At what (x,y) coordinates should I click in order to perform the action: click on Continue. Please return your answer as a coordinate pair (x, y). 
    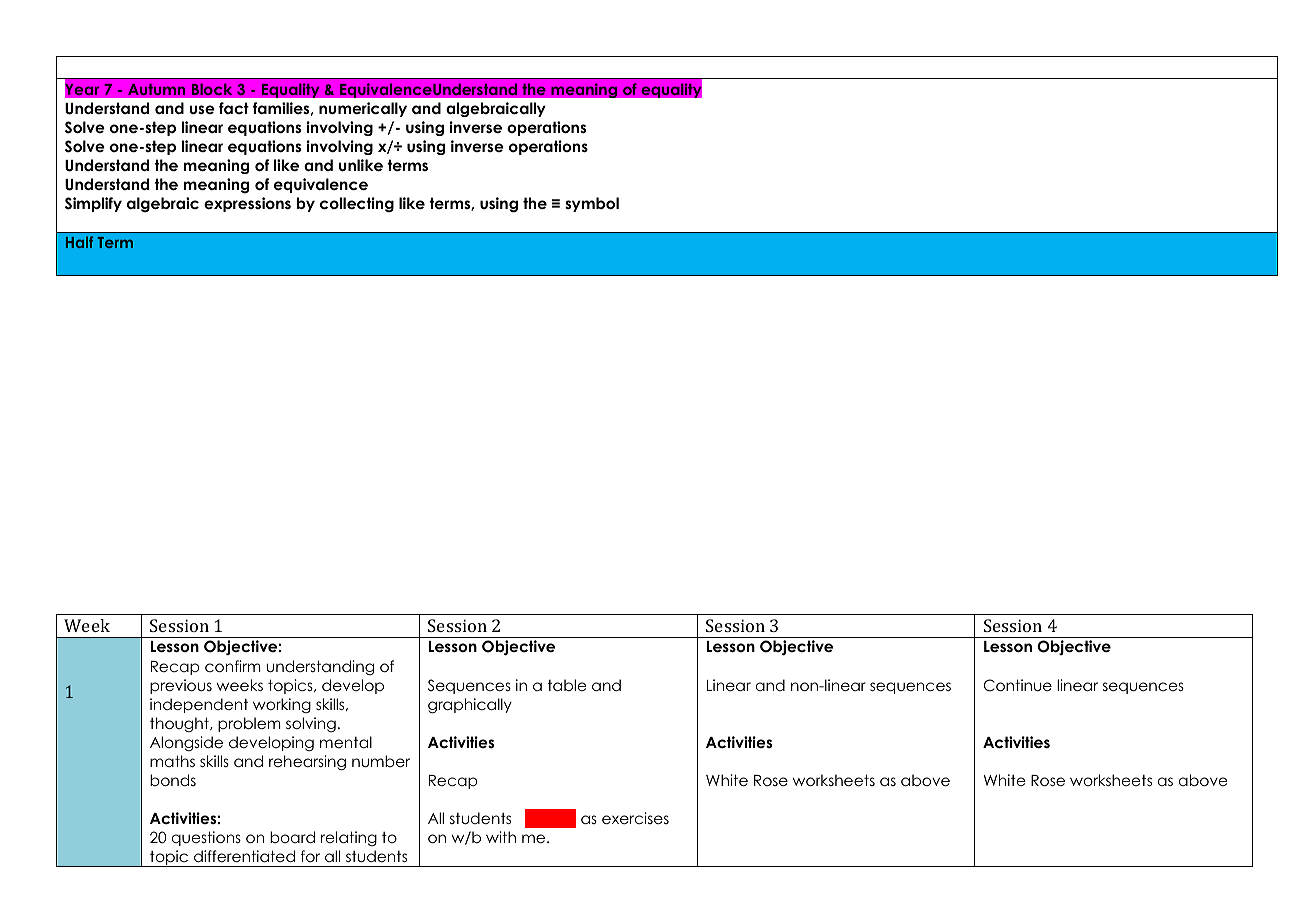
    Looking at the image, I should click on (1018, 685).
